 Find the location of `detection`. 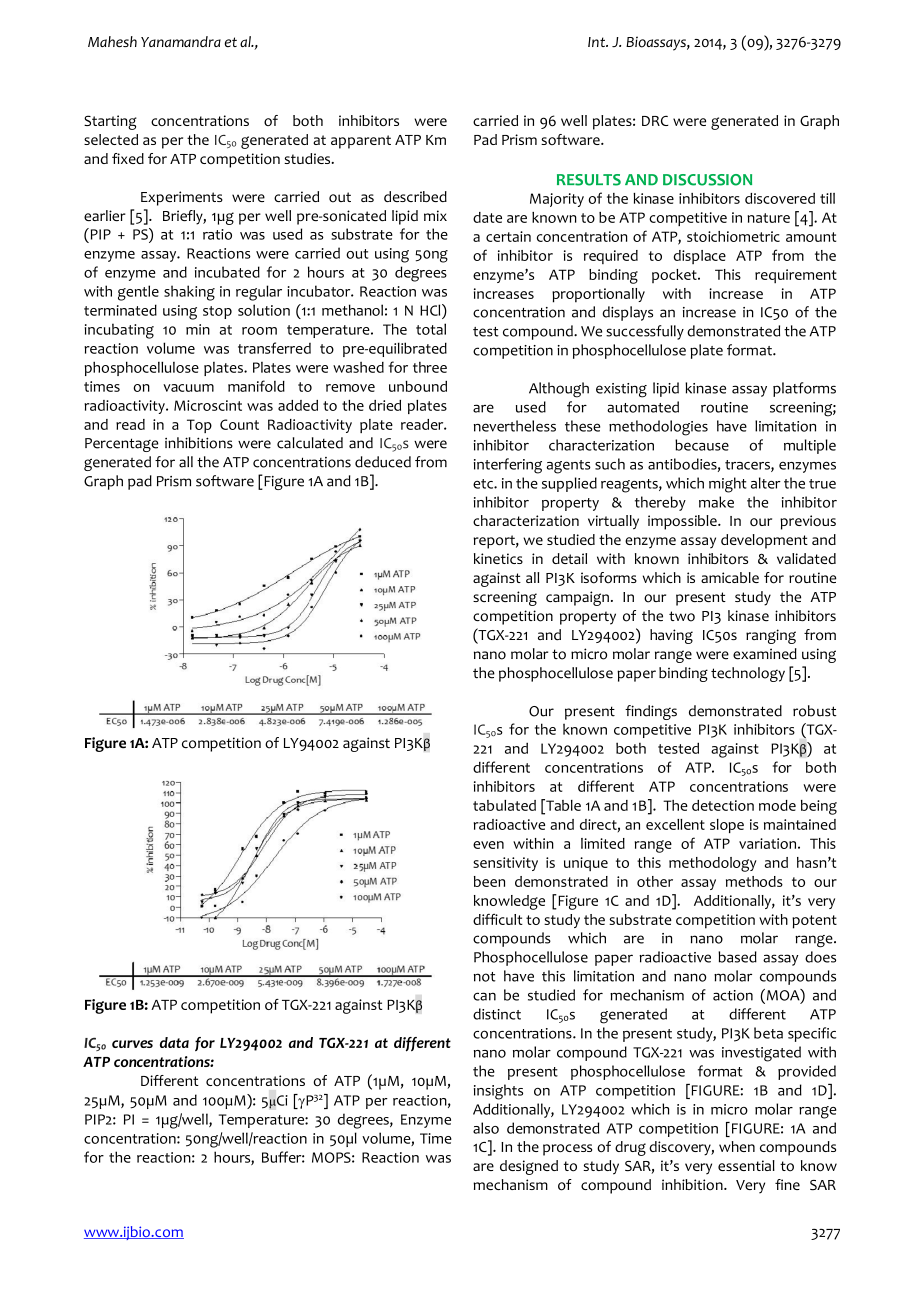

detection is located at coordinates (723, 805).
